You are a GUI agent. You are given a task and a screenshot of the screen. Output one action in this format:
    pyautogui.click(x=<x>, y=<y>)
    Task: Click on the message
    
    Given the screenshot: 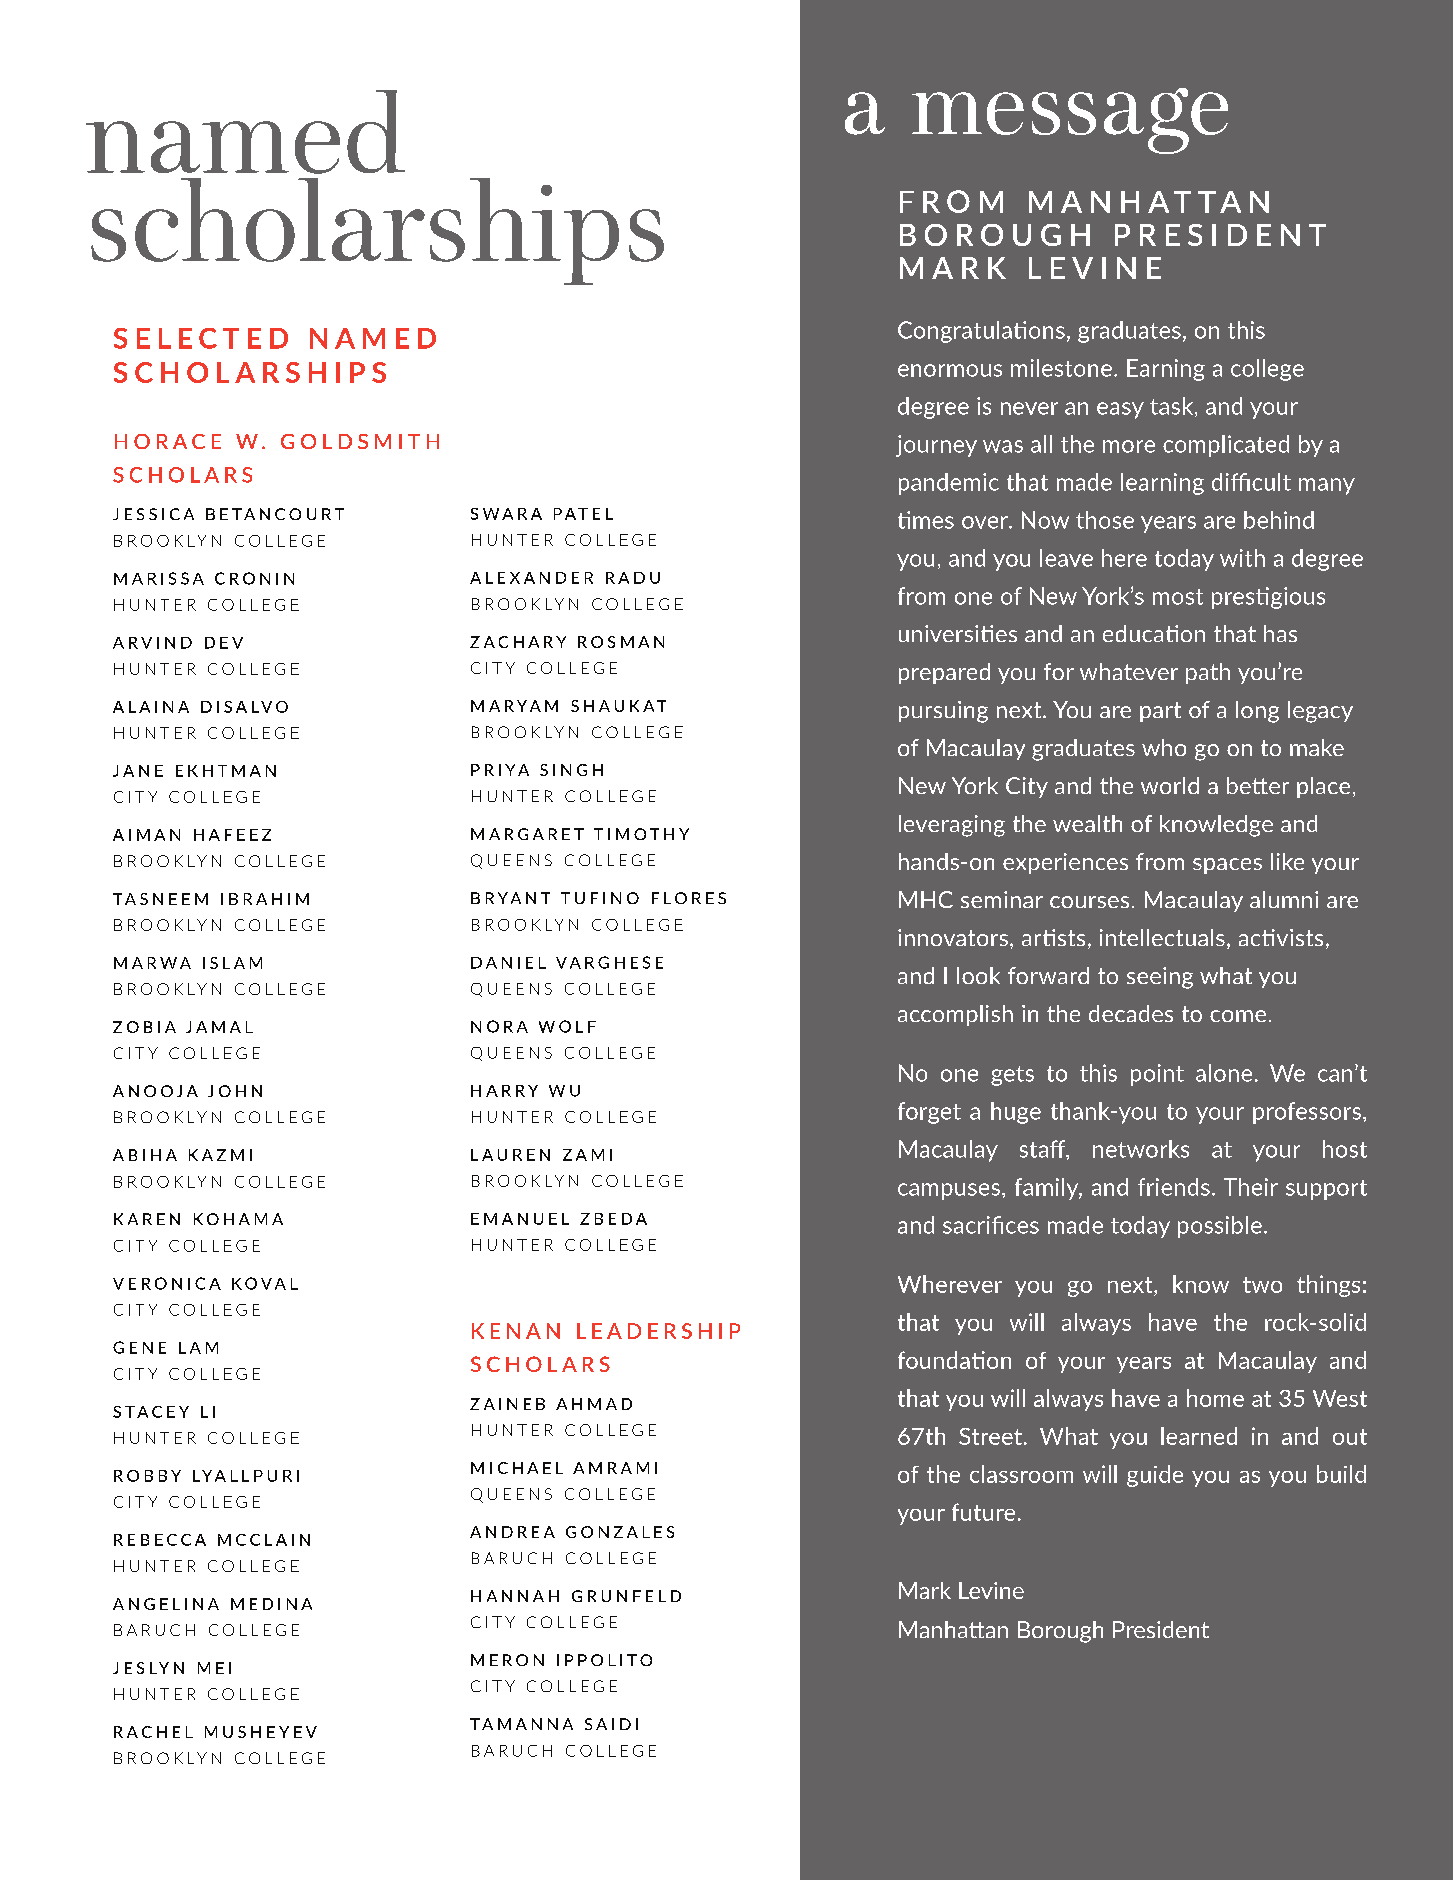 What is the action you would take?
    pyautogui.click(x=1070, y=121)
